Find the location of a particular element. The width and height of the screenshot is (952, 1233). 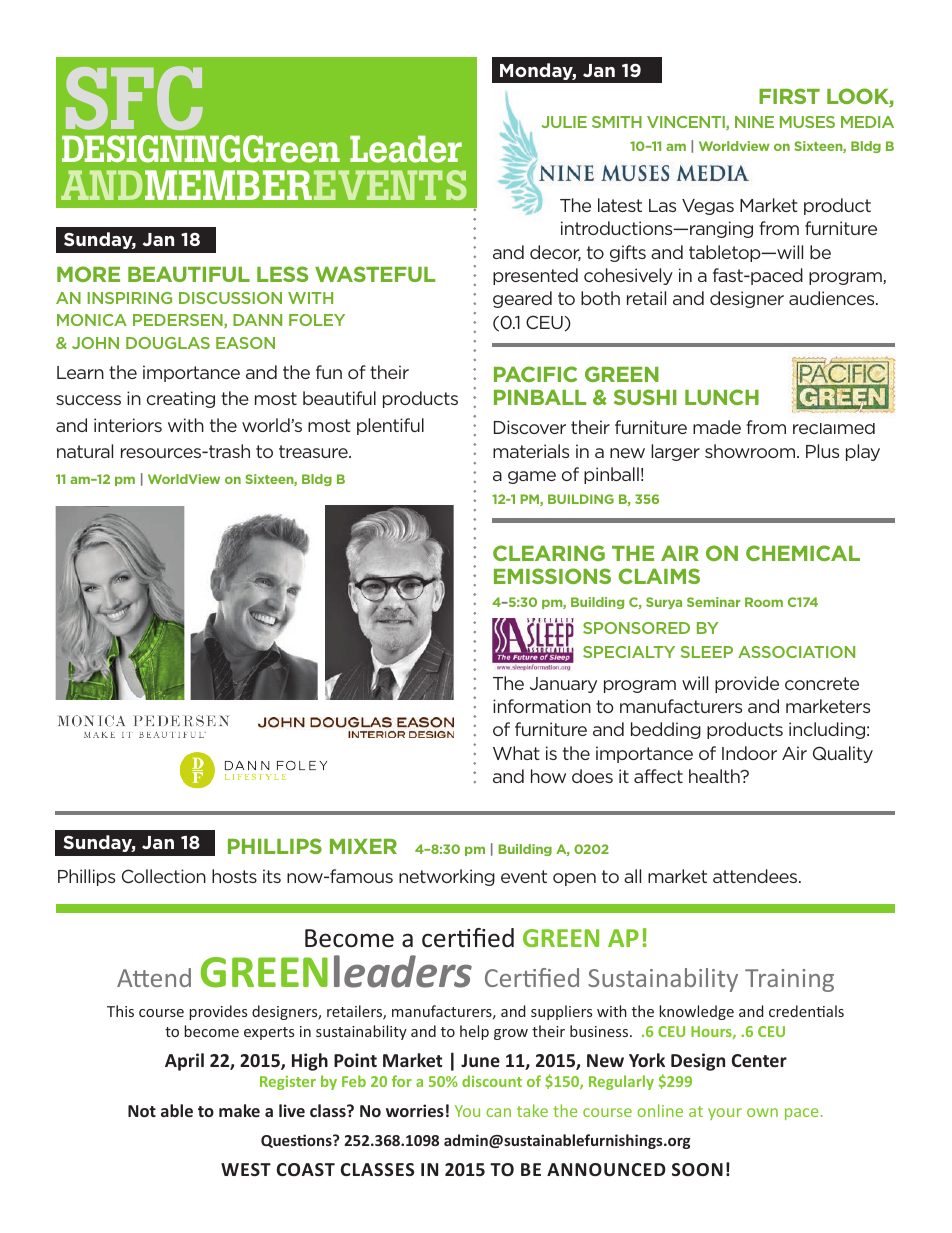

Nine is located at coordinates (754, 122).
